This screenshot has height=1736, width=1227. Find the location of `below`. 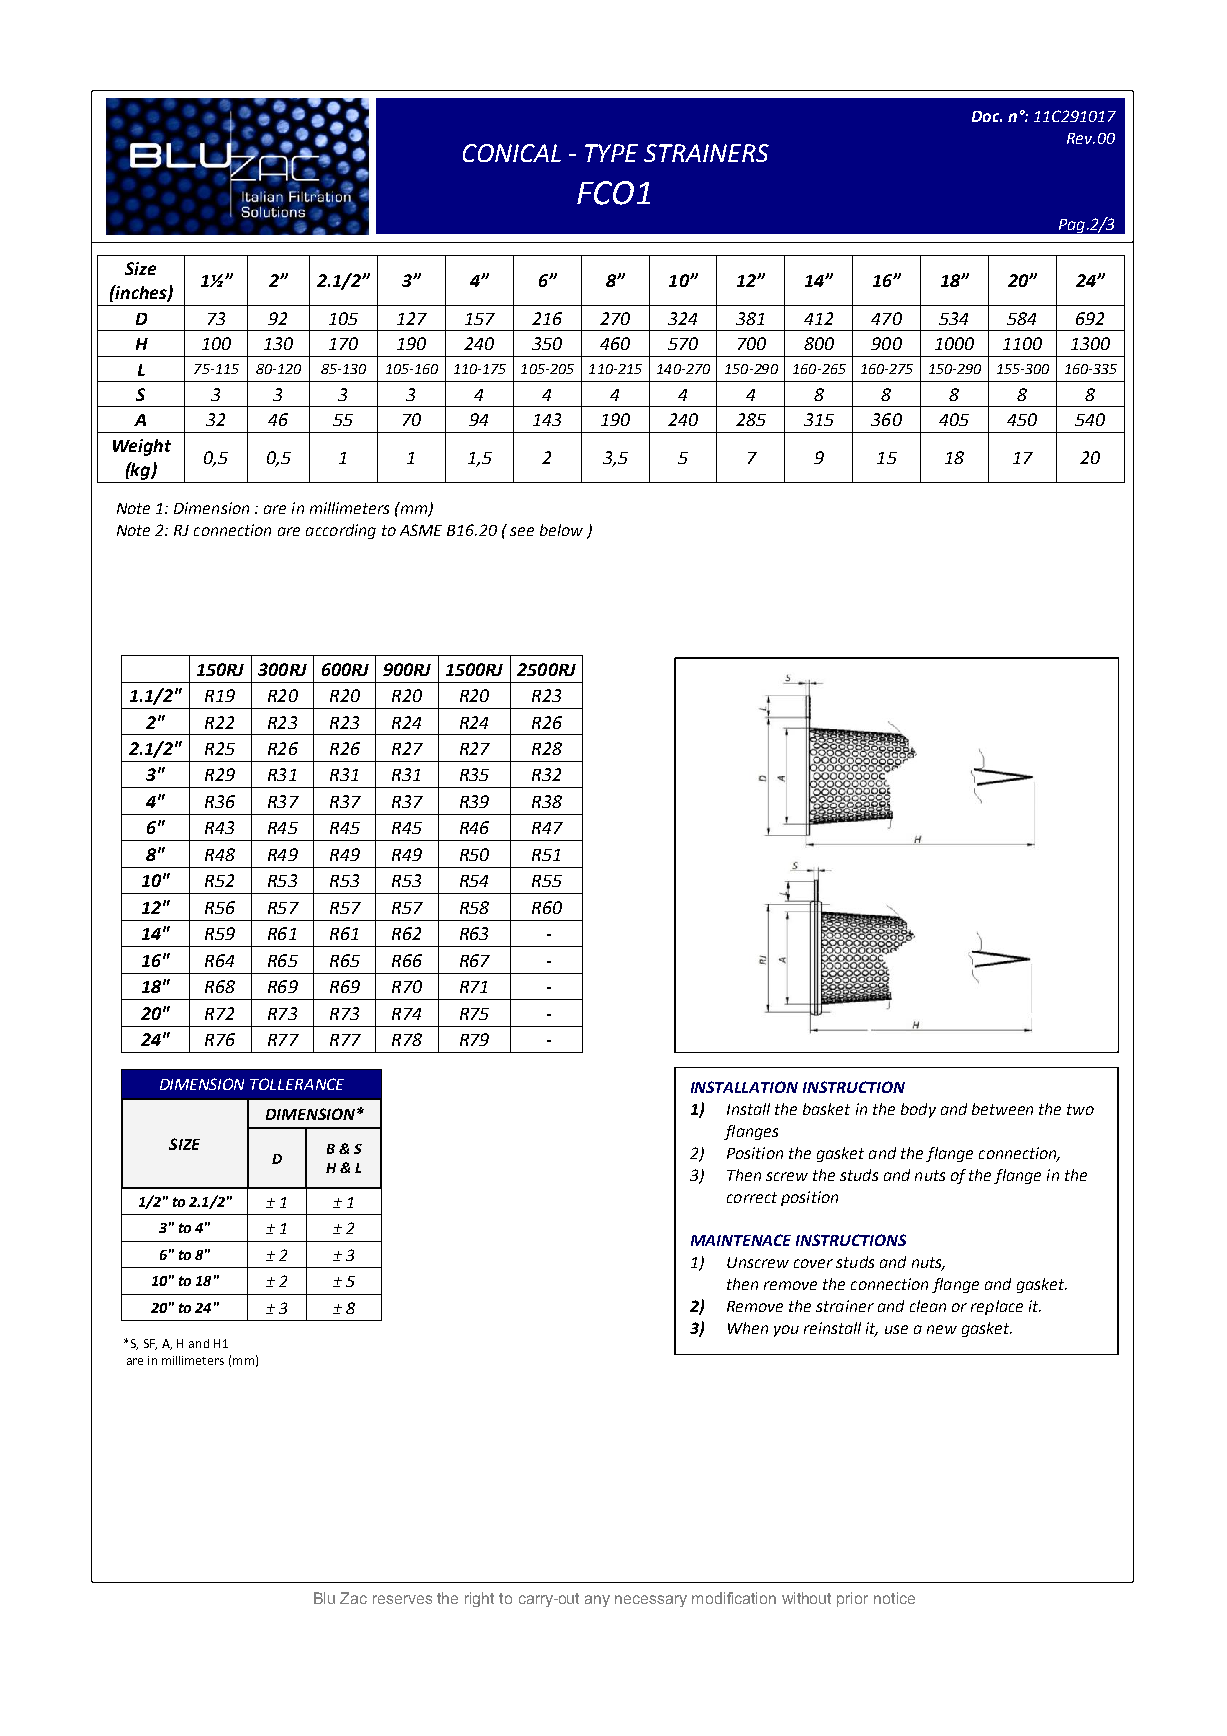

below is located at coordinates (561, 530).
